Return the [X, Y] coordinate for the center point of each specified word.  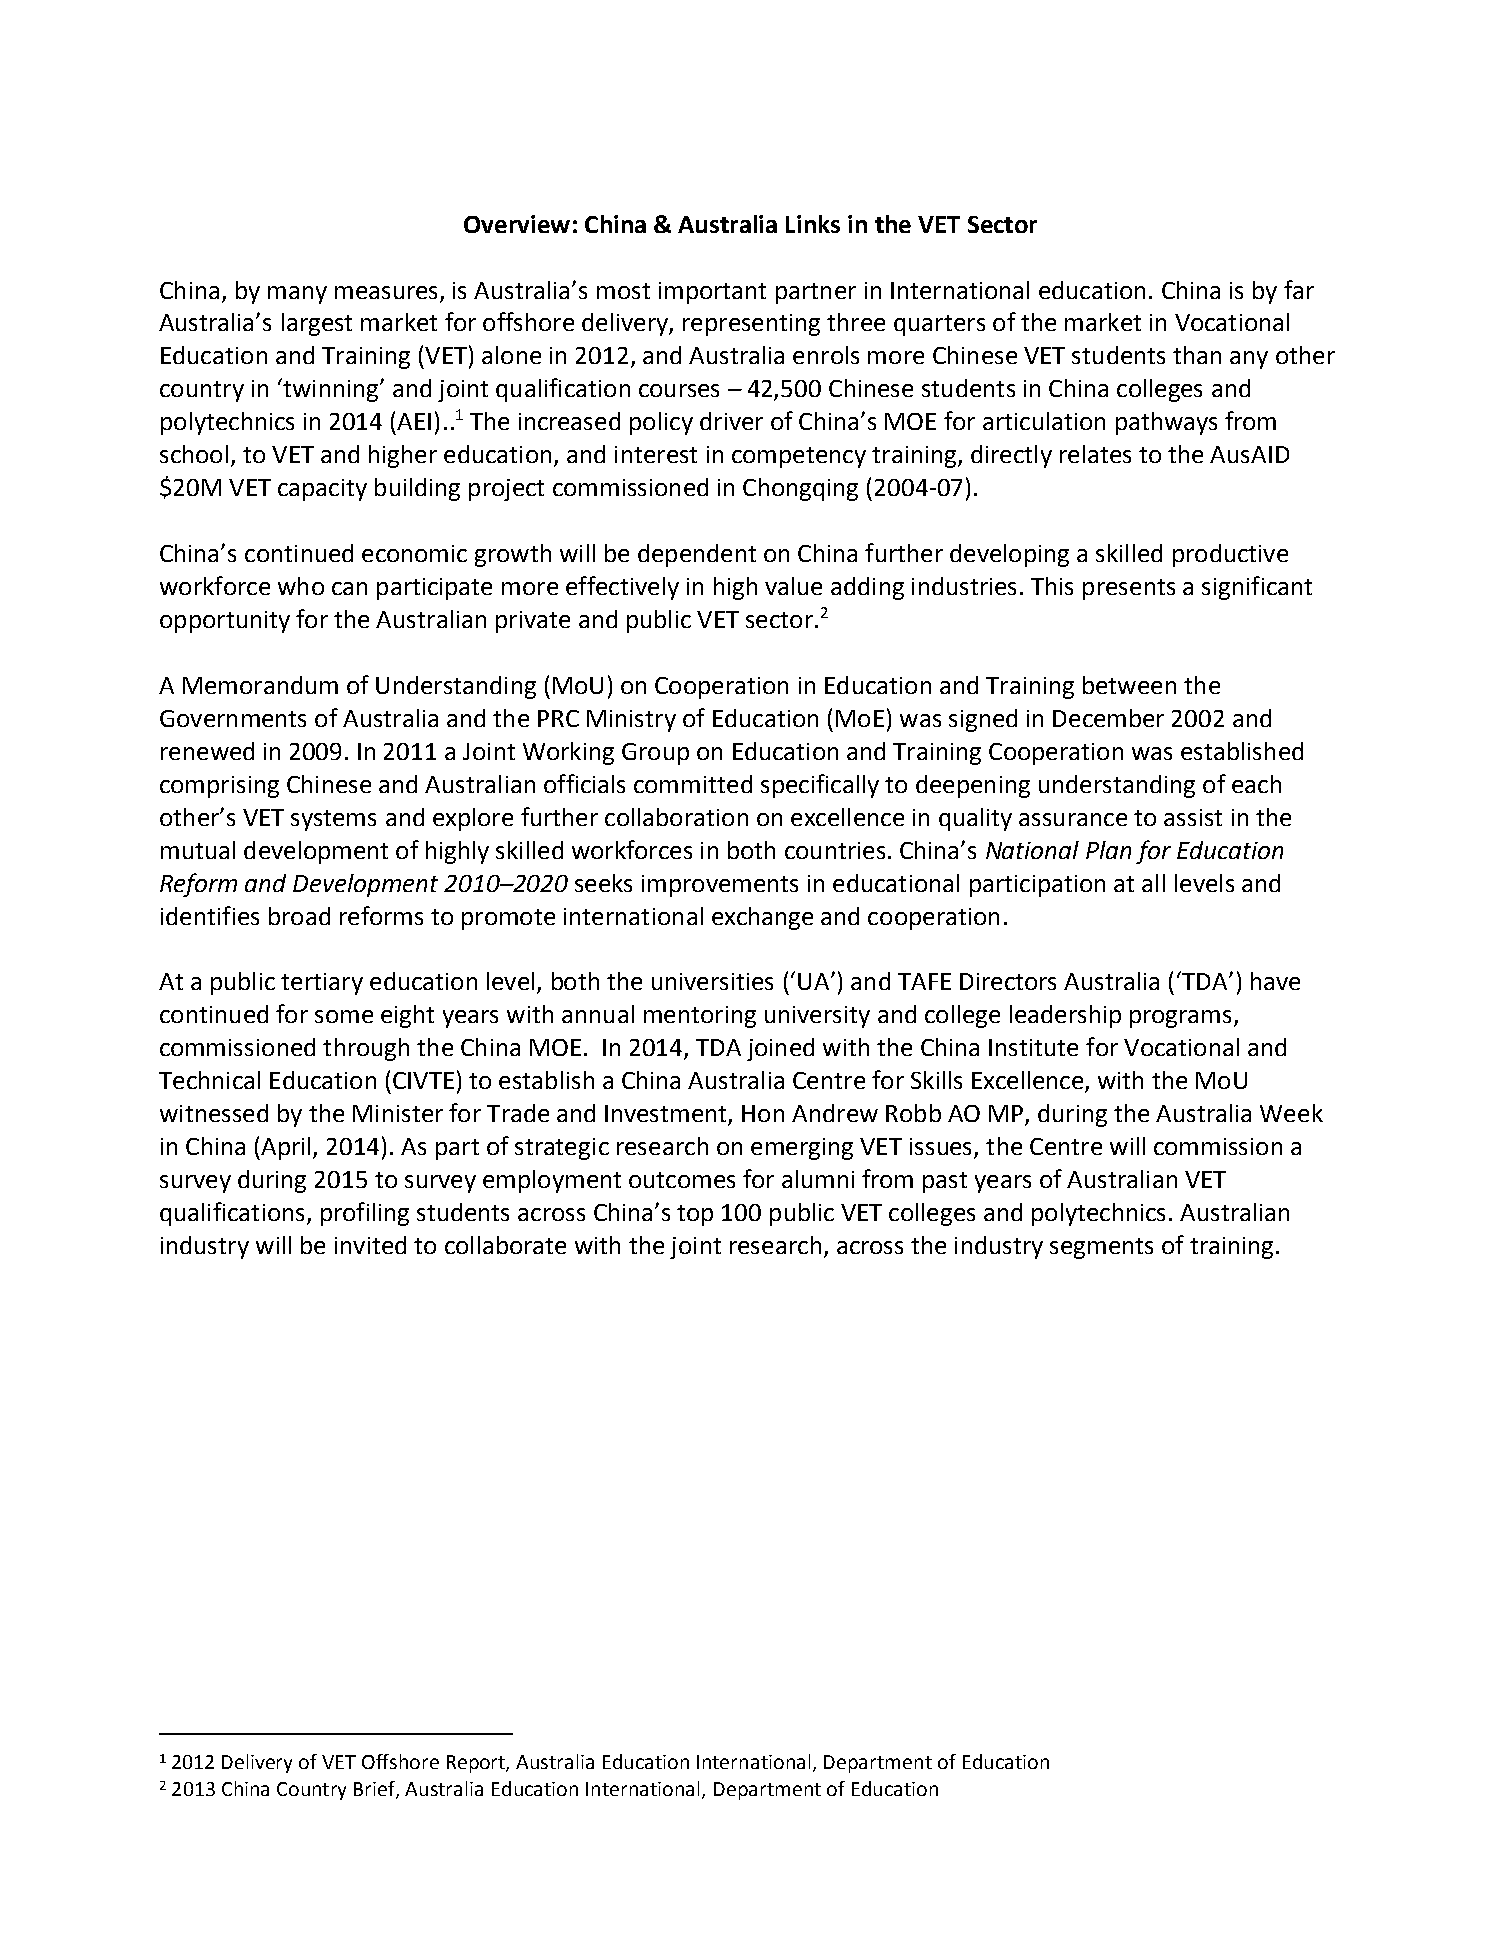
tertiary [322, 984]
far [1299, 289]
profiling [365, 1214]
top [695, 1215]
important [712, 293]
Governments [233, 718]
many [297, 295]
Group [655, 754]
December [1108, 718]
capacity [322, 490]
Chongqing [800, 489]
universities [712, 981]
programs [1182, 1019]
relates [1095, 454]
